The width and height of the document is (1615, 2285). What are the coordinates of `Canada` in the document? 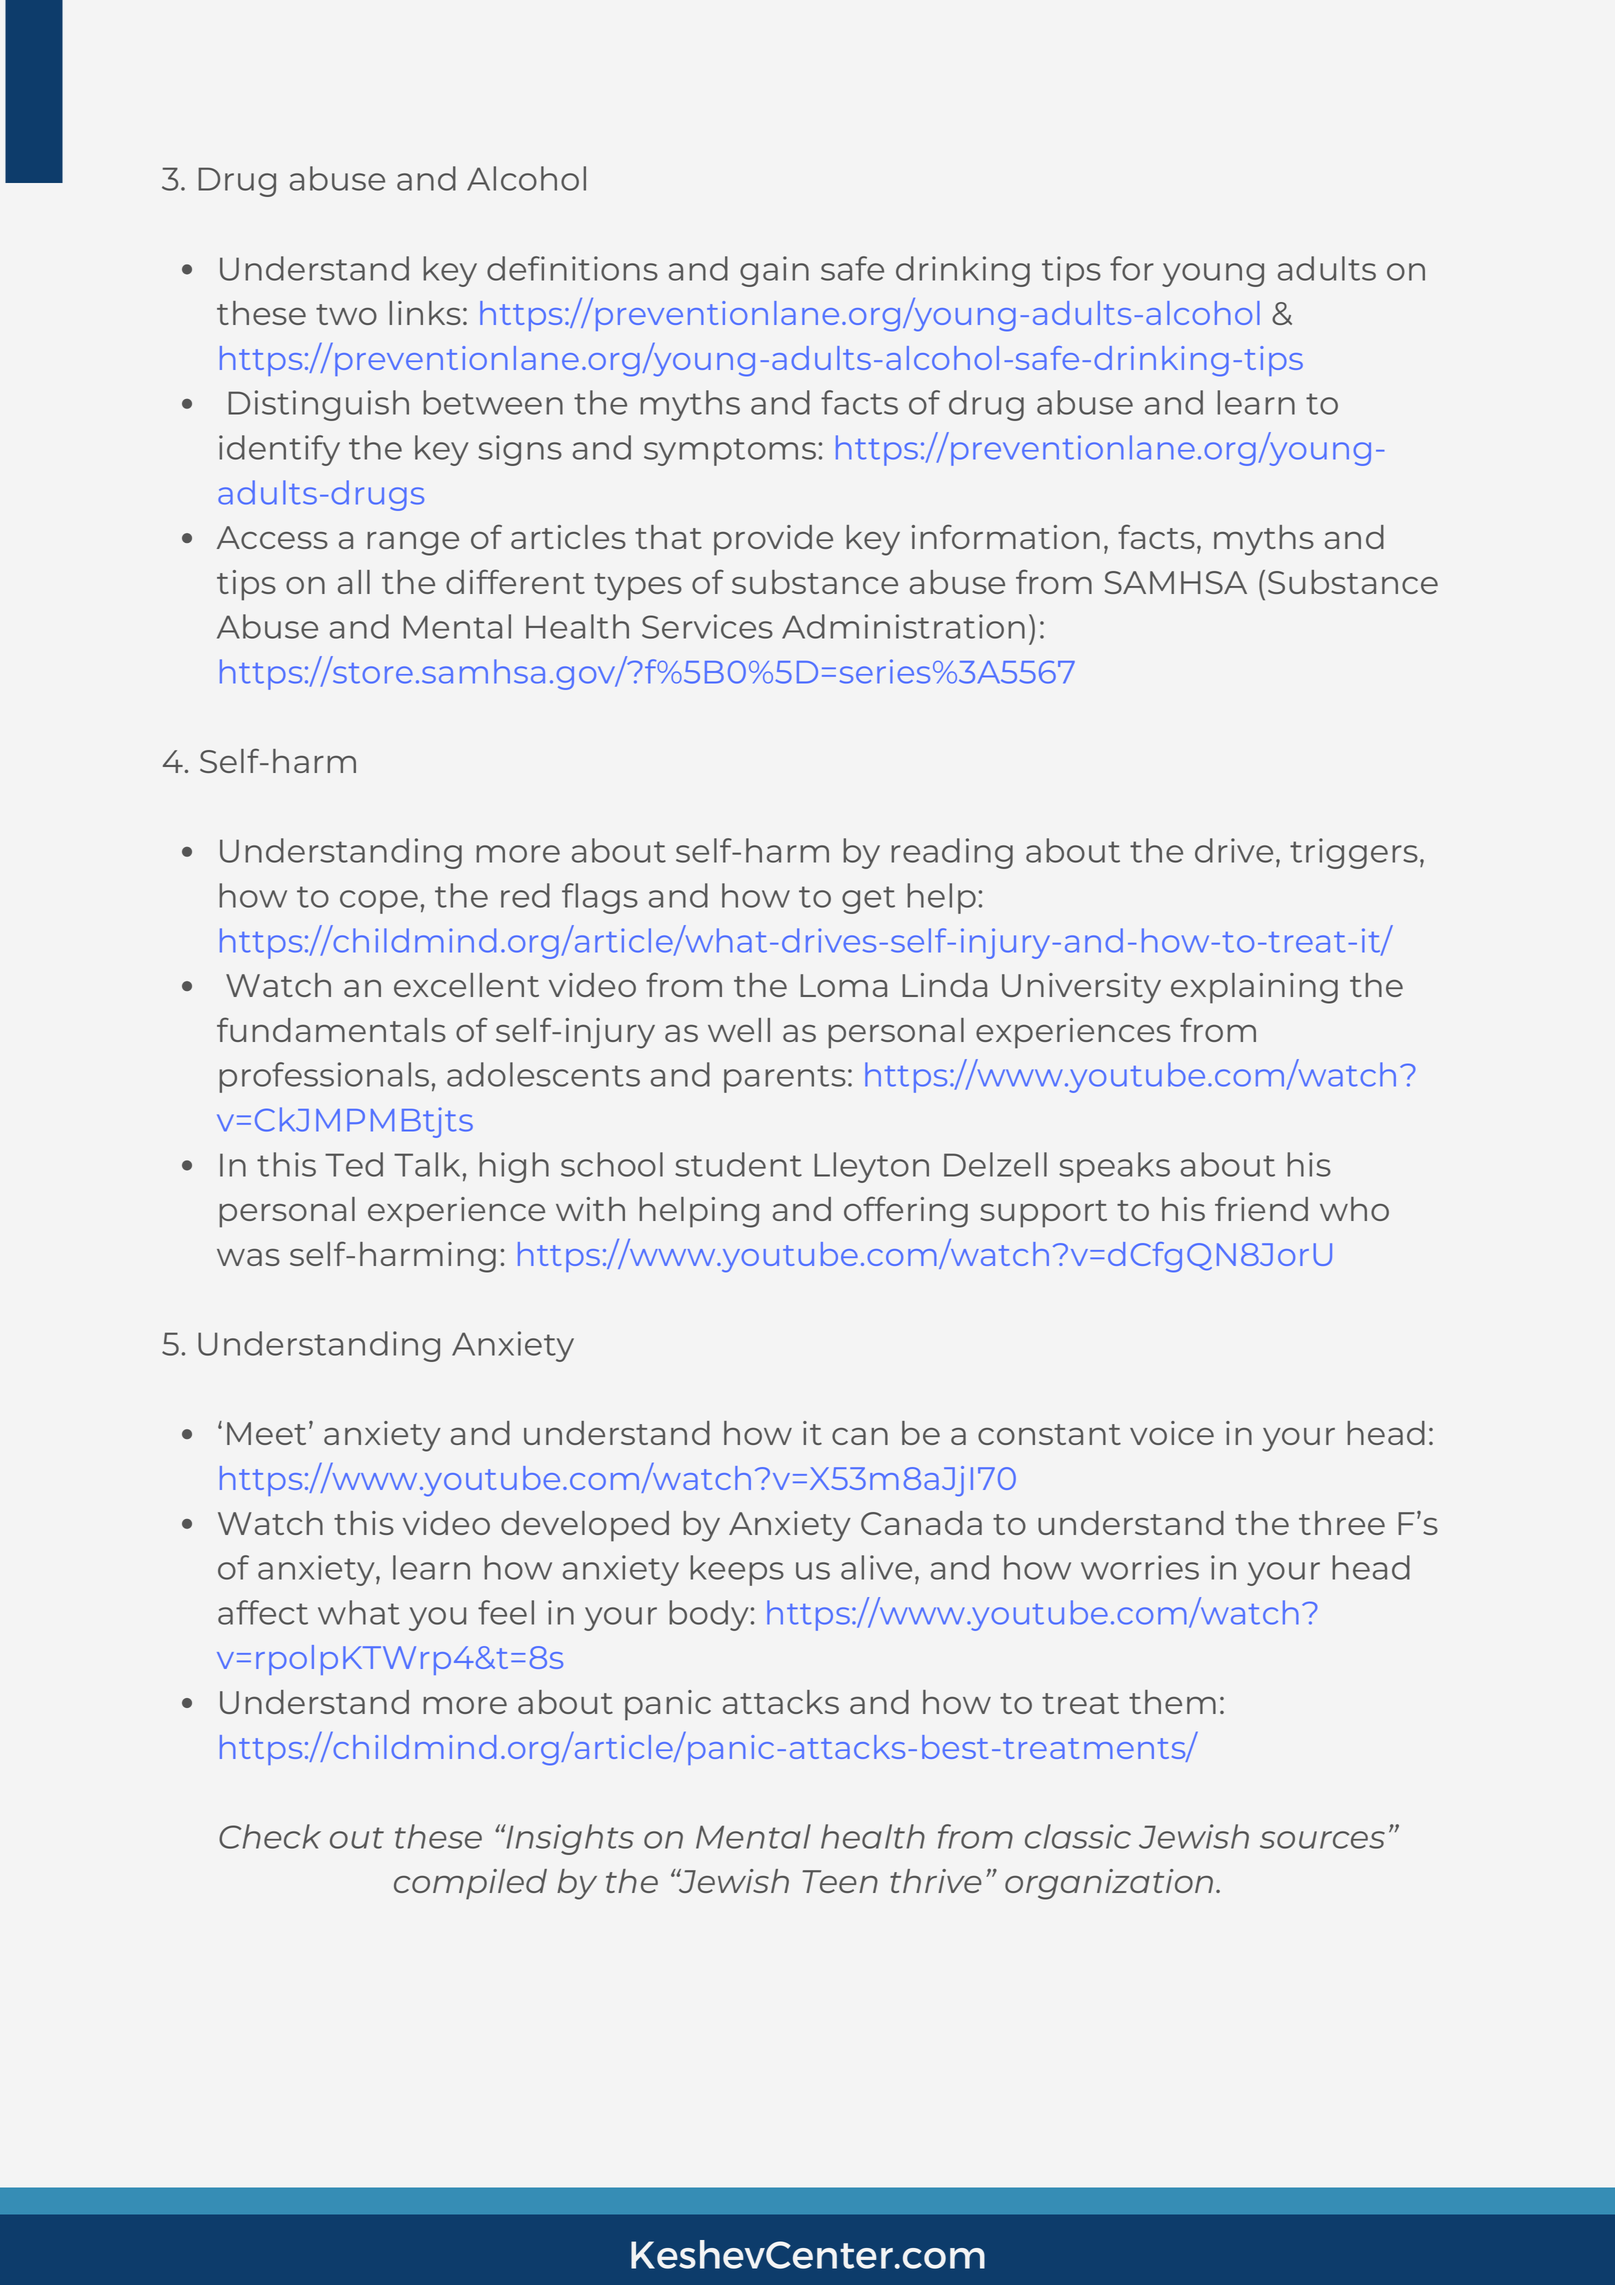 It's located at (921, 1523).
